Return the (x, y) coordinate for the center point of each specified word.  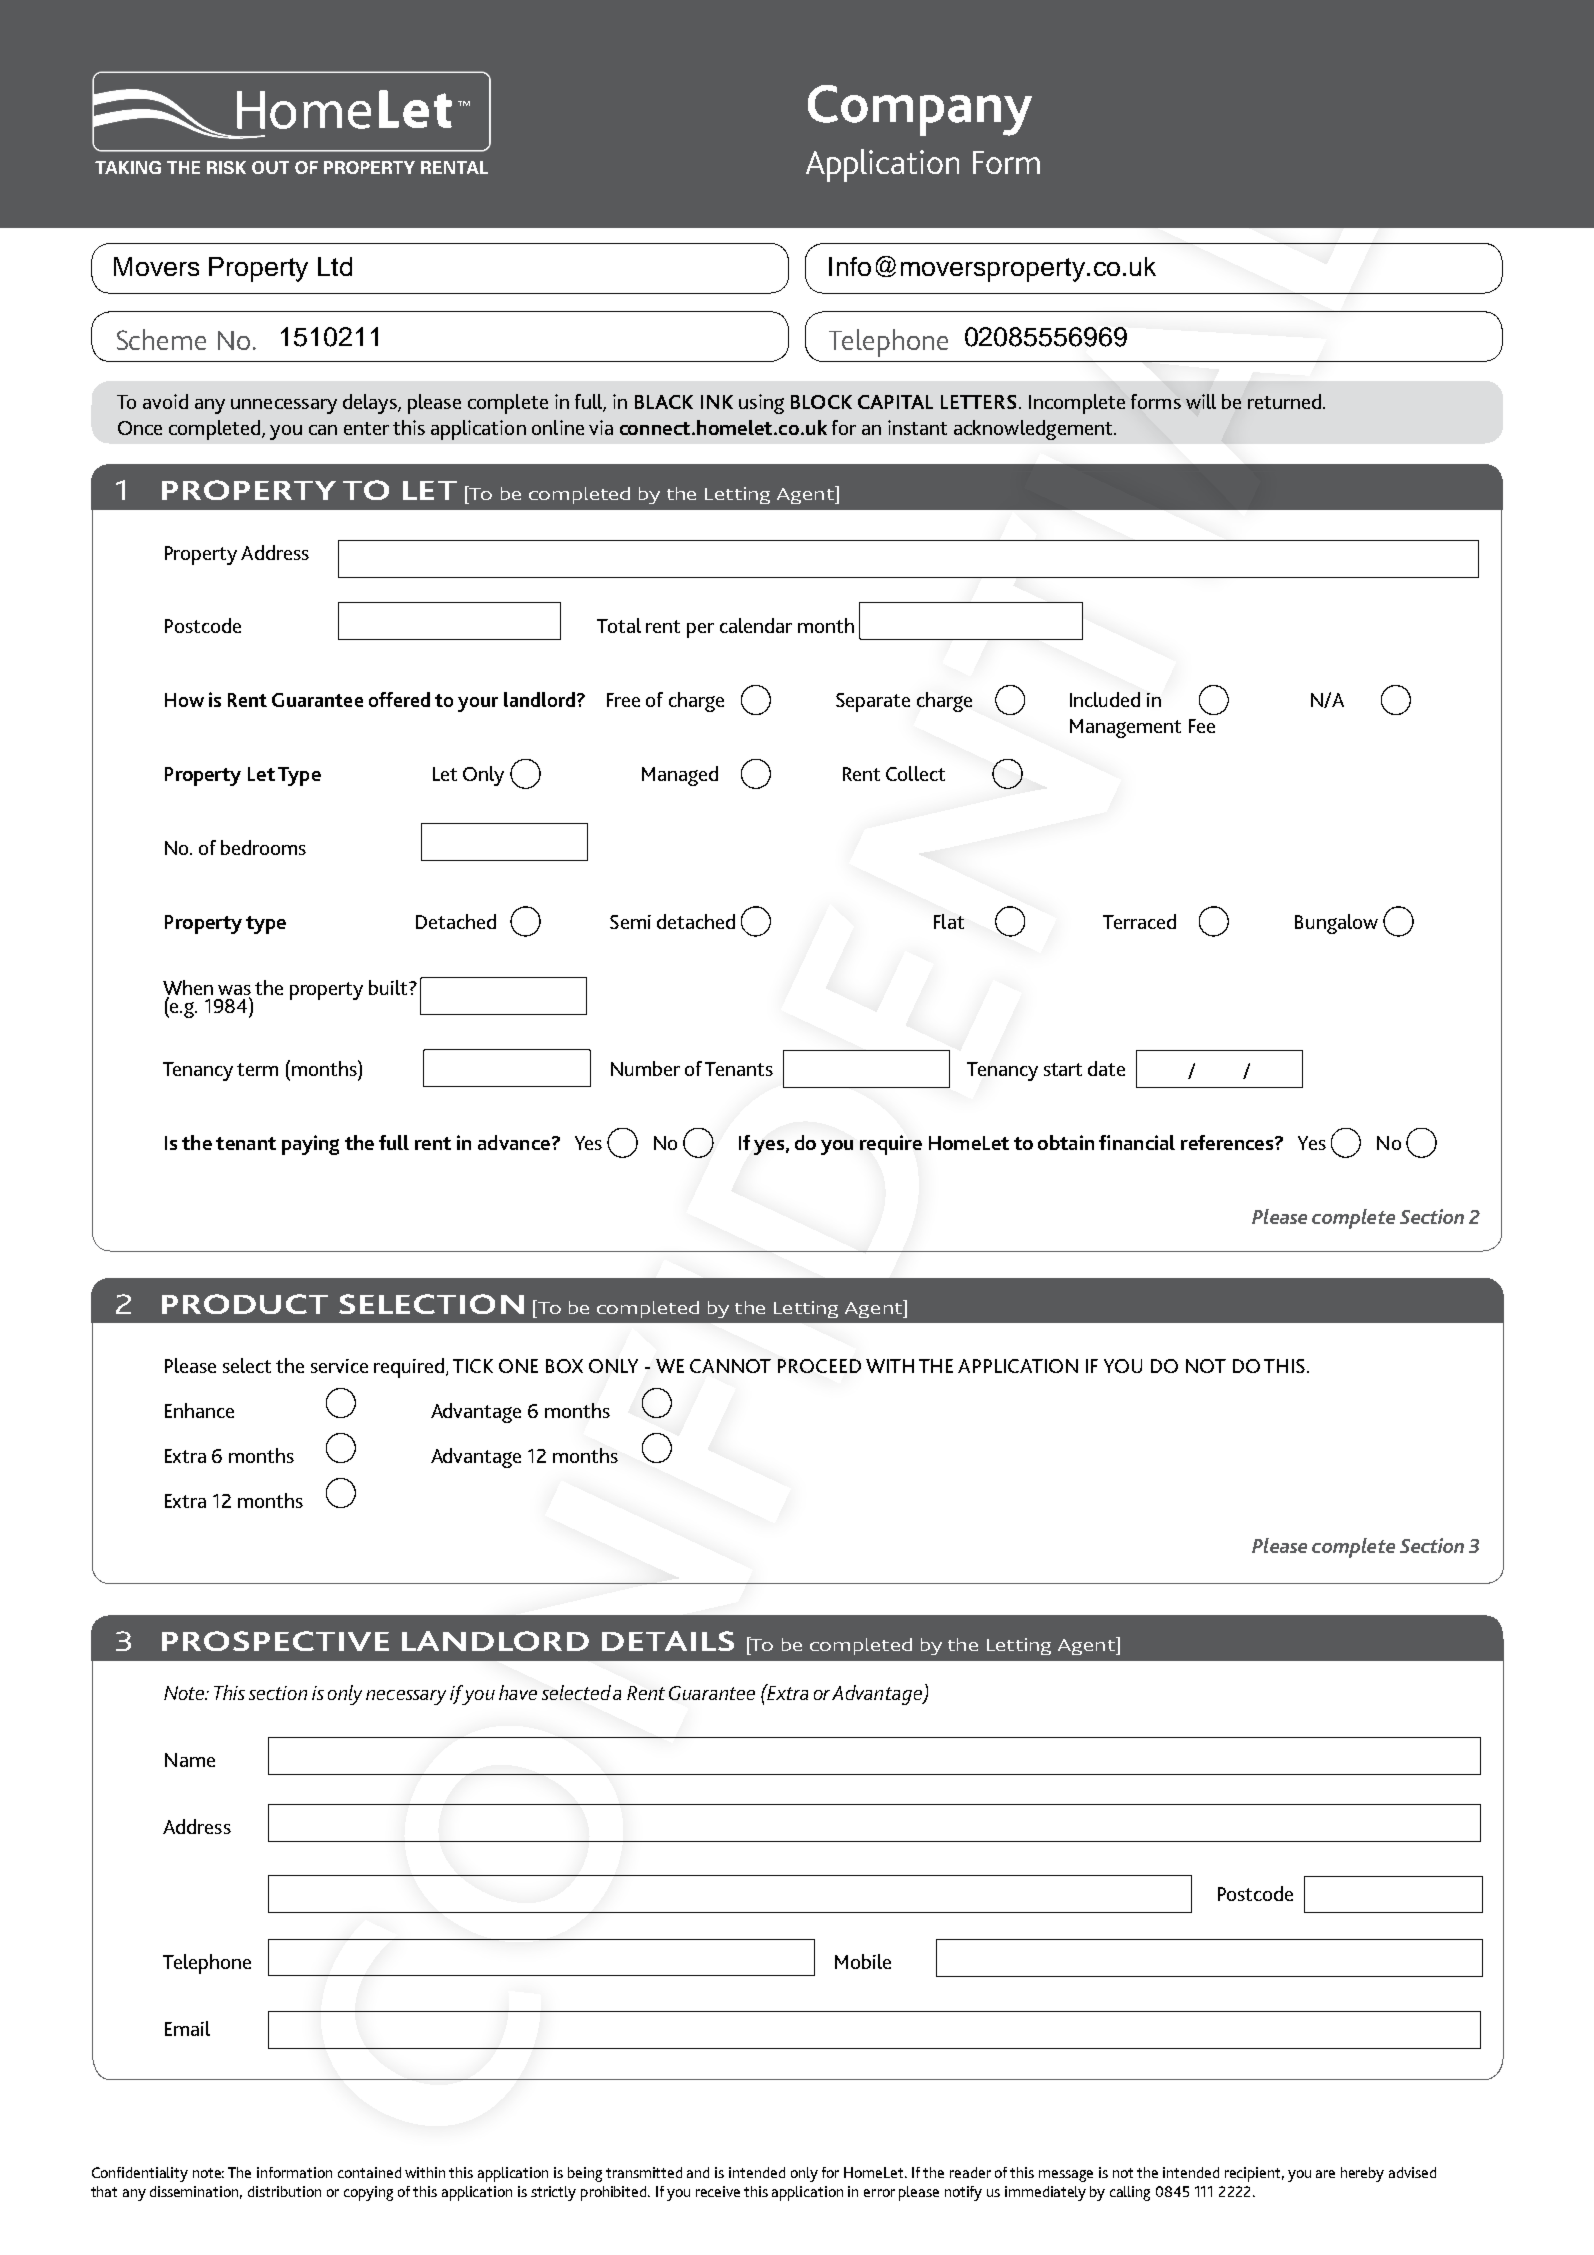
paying (310, 1145)
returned (1286, 401)
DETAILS (668, 1641)
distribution (284, 2191)
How (184, 700)
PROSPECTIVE (275, 1641)
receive (718, 2191)
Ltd (335, 266)
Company (920, 110)
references (1227, 1142)
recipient (1254, 2174)
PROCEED (819, 1366)
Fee (1202, 726)
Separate (873, 702)
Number (645, 1068)
